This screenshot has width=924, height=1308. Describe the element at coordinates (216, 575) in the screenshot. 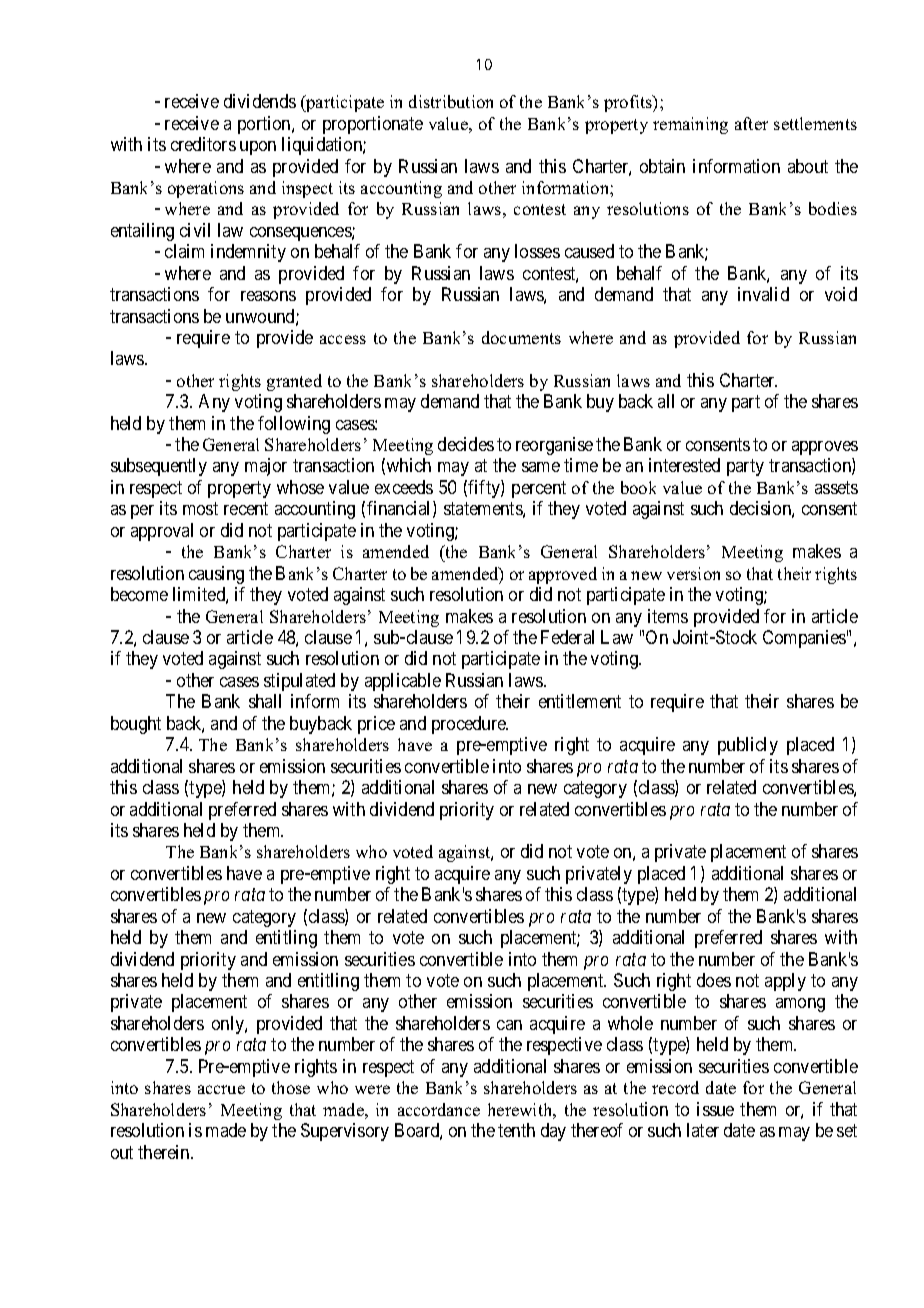

I see `causing` at that location.
